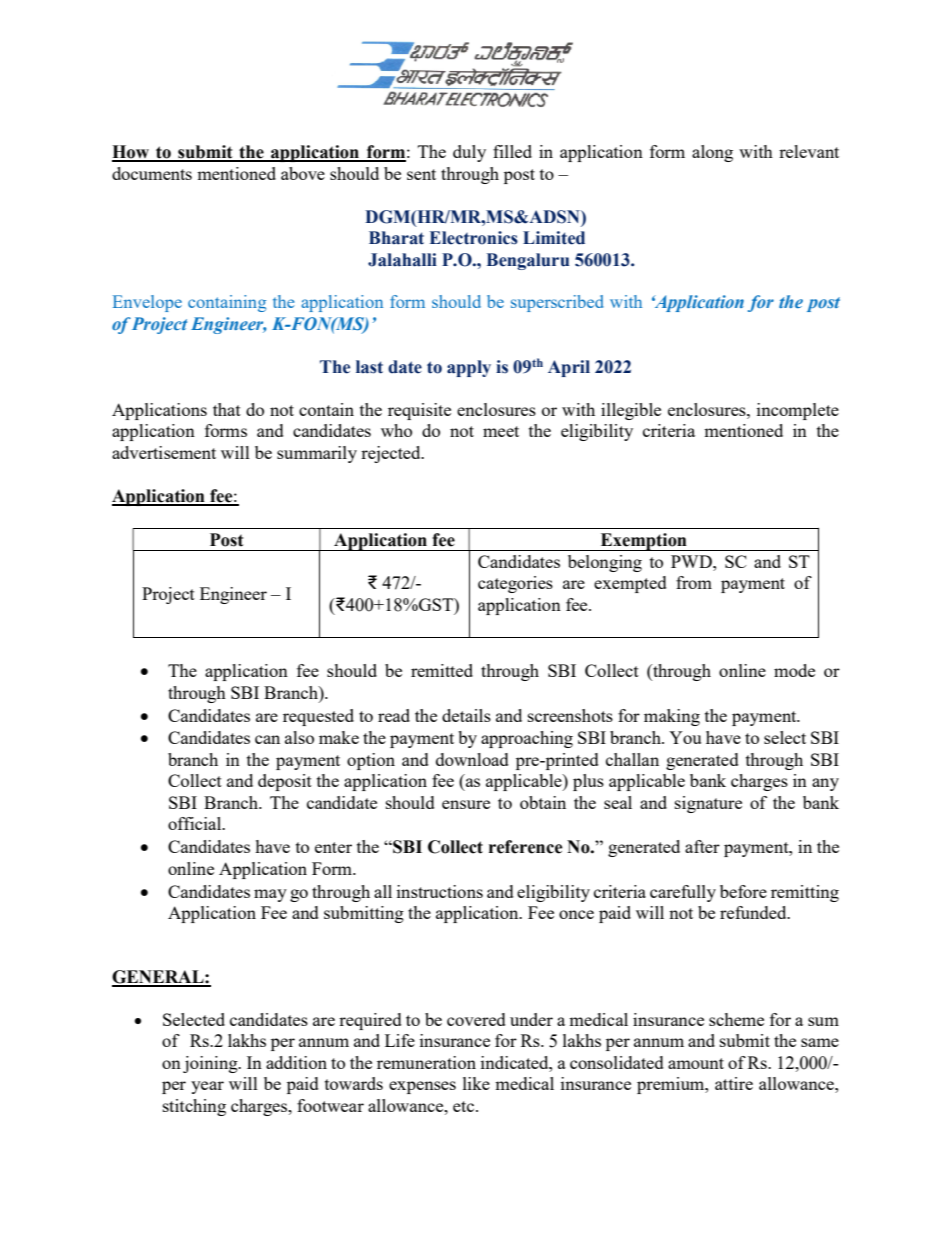  Describe the element at coordinates (798, 411) in the image. I see `incomplete` at that location.
